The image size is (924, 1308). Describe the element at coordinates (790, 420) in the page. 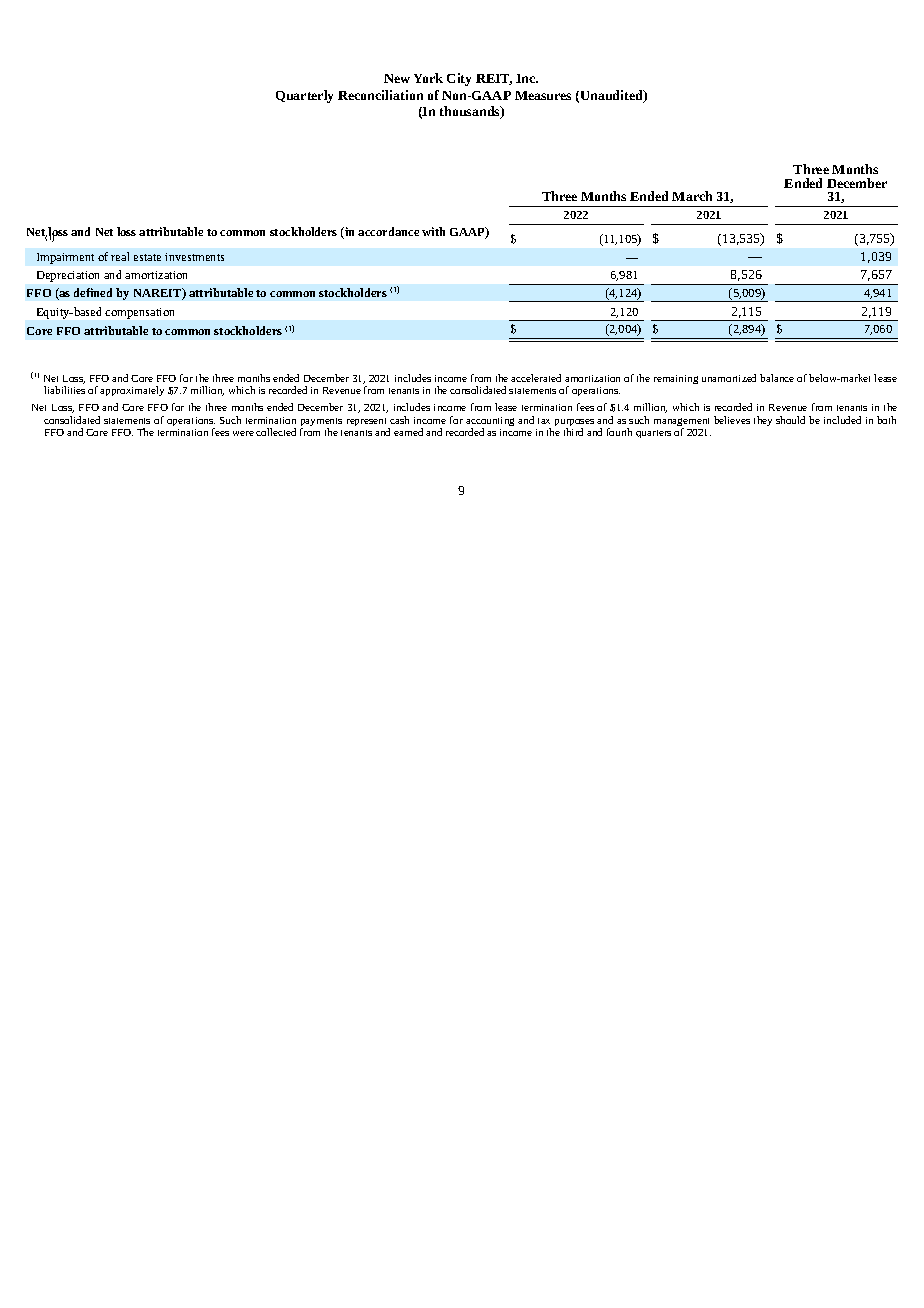

I see `should` at that location.
